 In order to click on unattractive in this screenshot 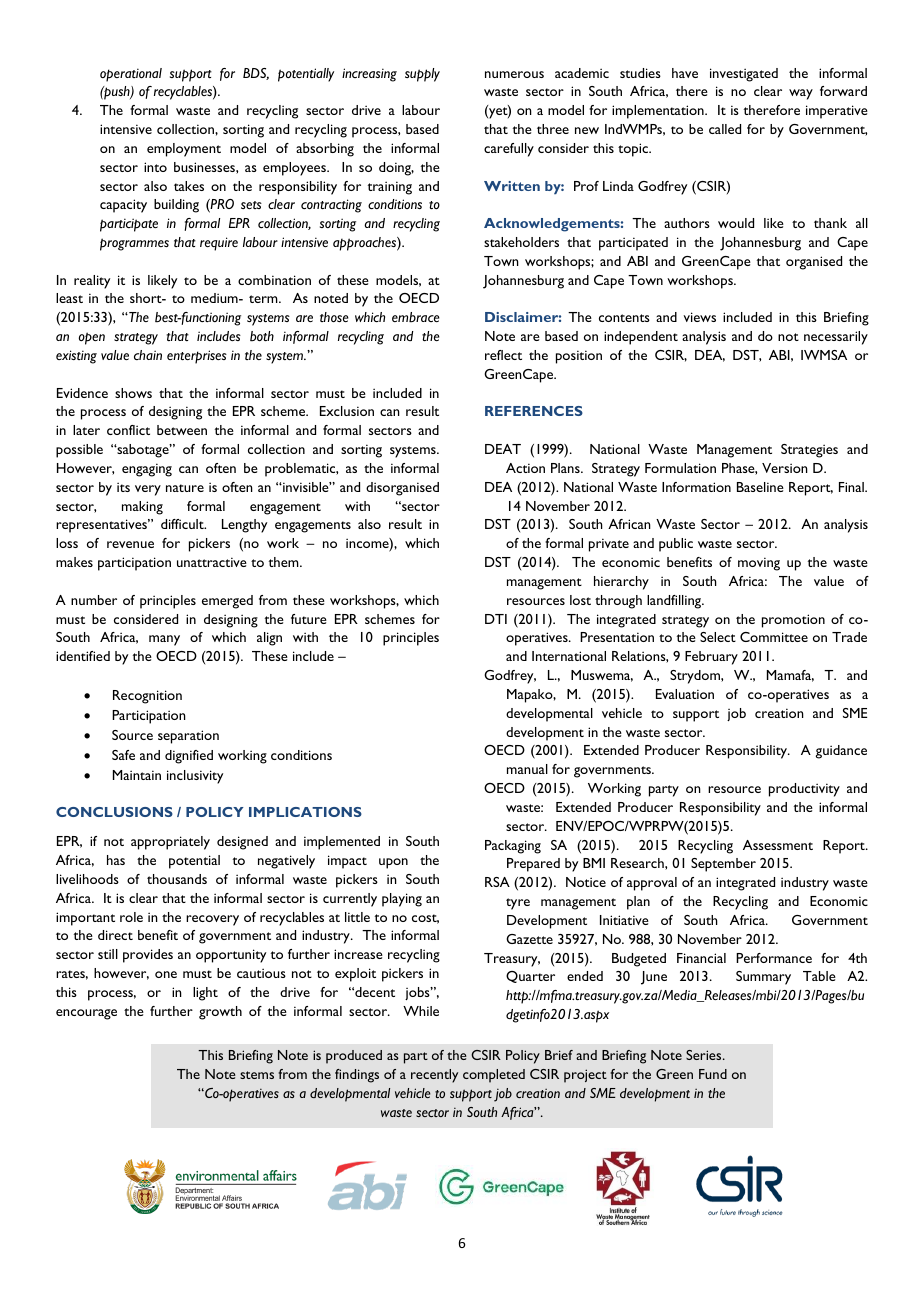, I will do `click(212, 562)`.
